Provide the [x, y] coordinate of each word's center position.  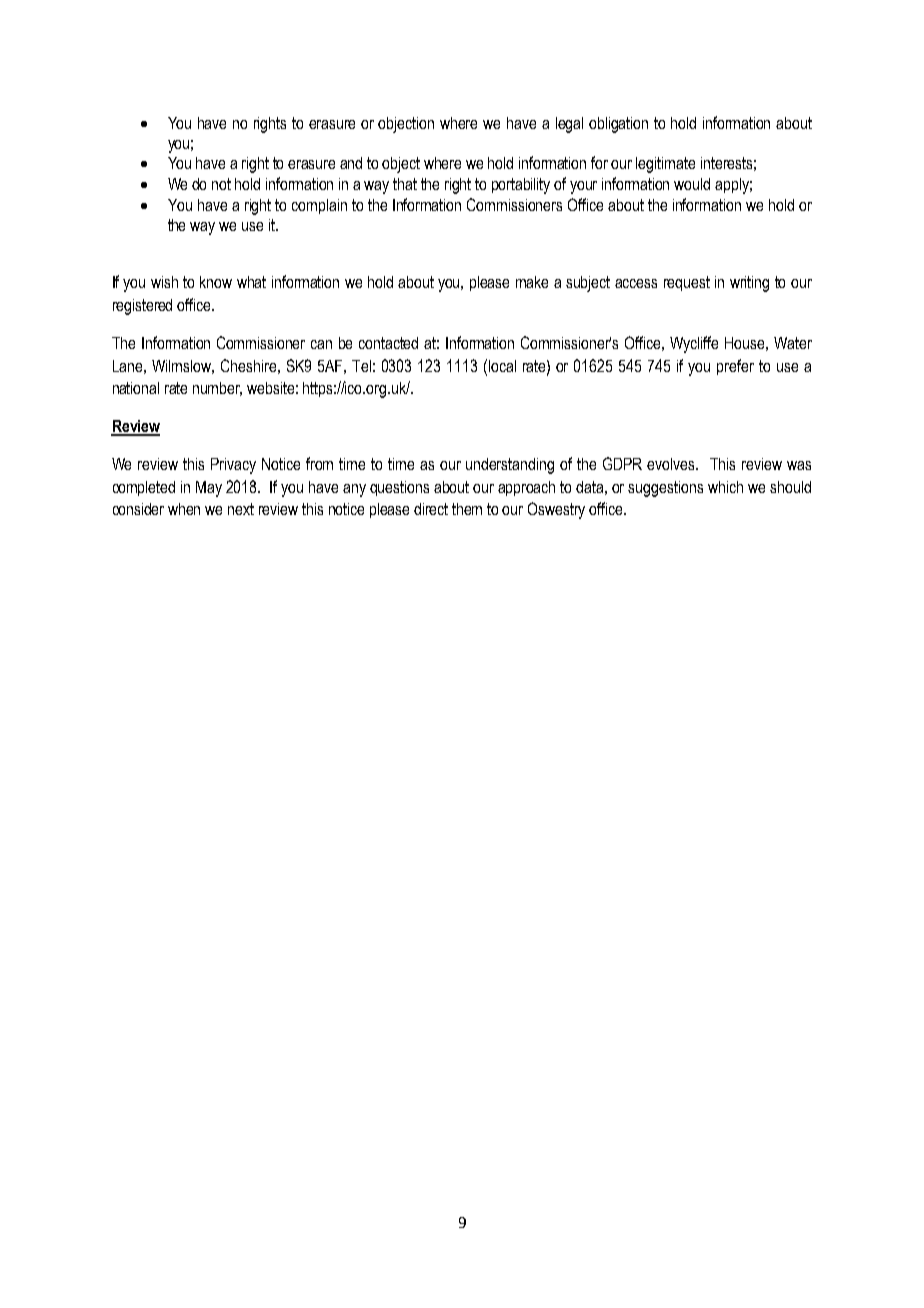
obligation [618, 125]
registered [142, 307]
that [405, 184]
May [209, 489]
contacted [388, 343]
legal [569, 125]
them [467, 509]
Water [793, 343]
